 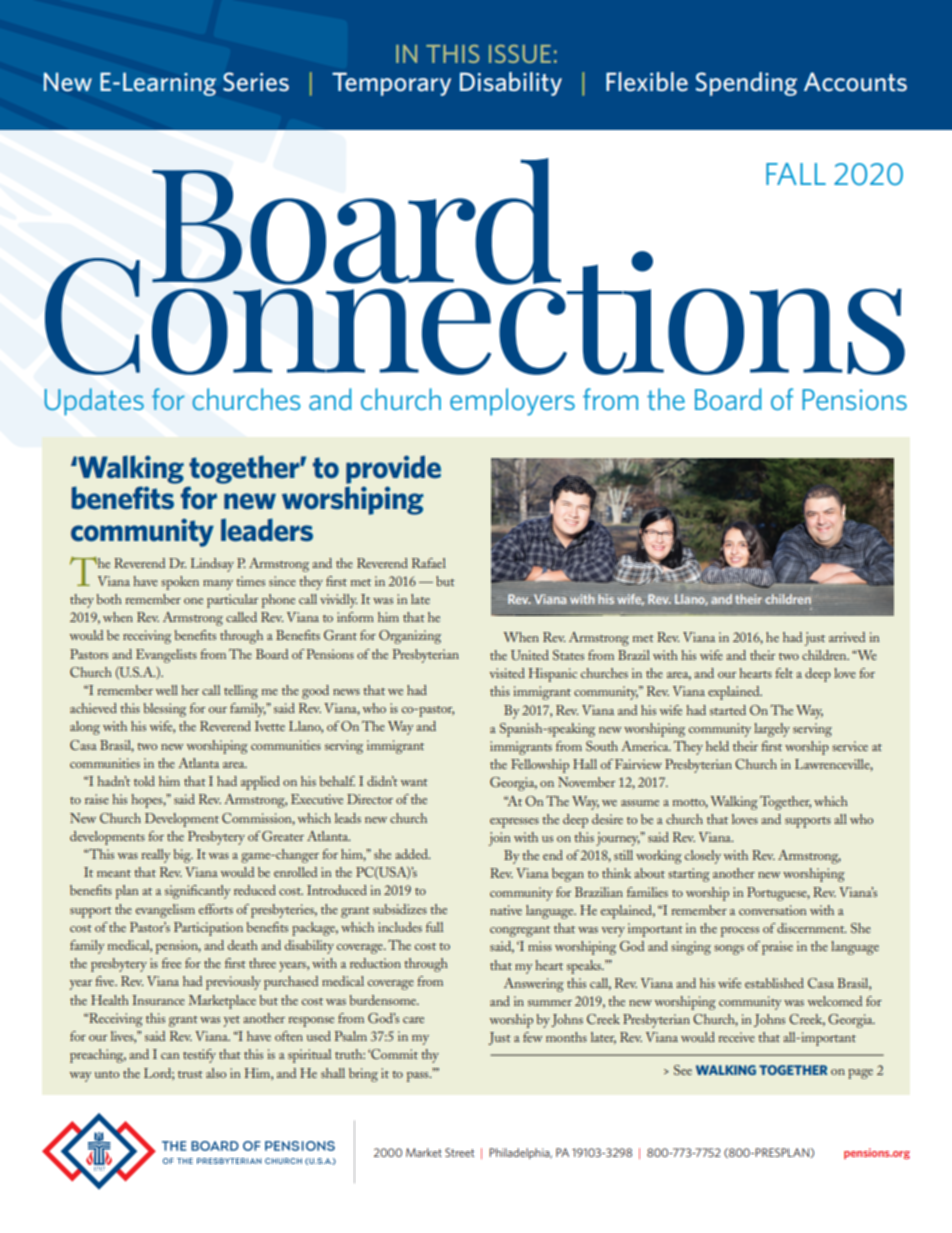 I want to click on Series, so click(x=256, y=82).
